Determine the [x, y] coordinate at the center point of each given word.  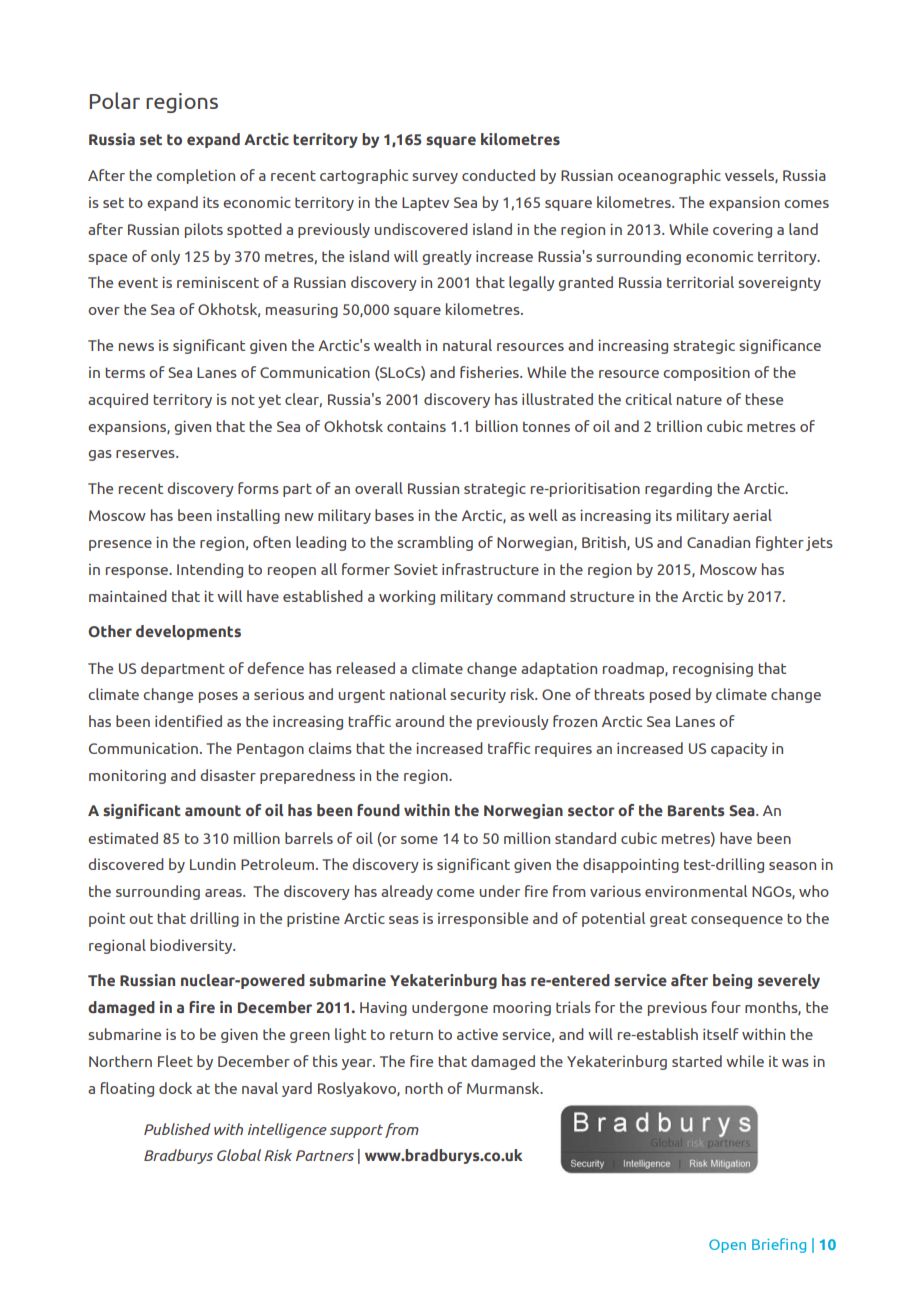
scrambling [435, 543]
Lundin [213, 864]
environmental [696, 891]
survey [435, 178]
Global [239, 1155]
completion [195, 176]
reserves [146, 454]
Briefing [779, 1245]
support [356, 1131]
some [419, 840]
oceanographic [669, 176]
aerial [752, 515]
